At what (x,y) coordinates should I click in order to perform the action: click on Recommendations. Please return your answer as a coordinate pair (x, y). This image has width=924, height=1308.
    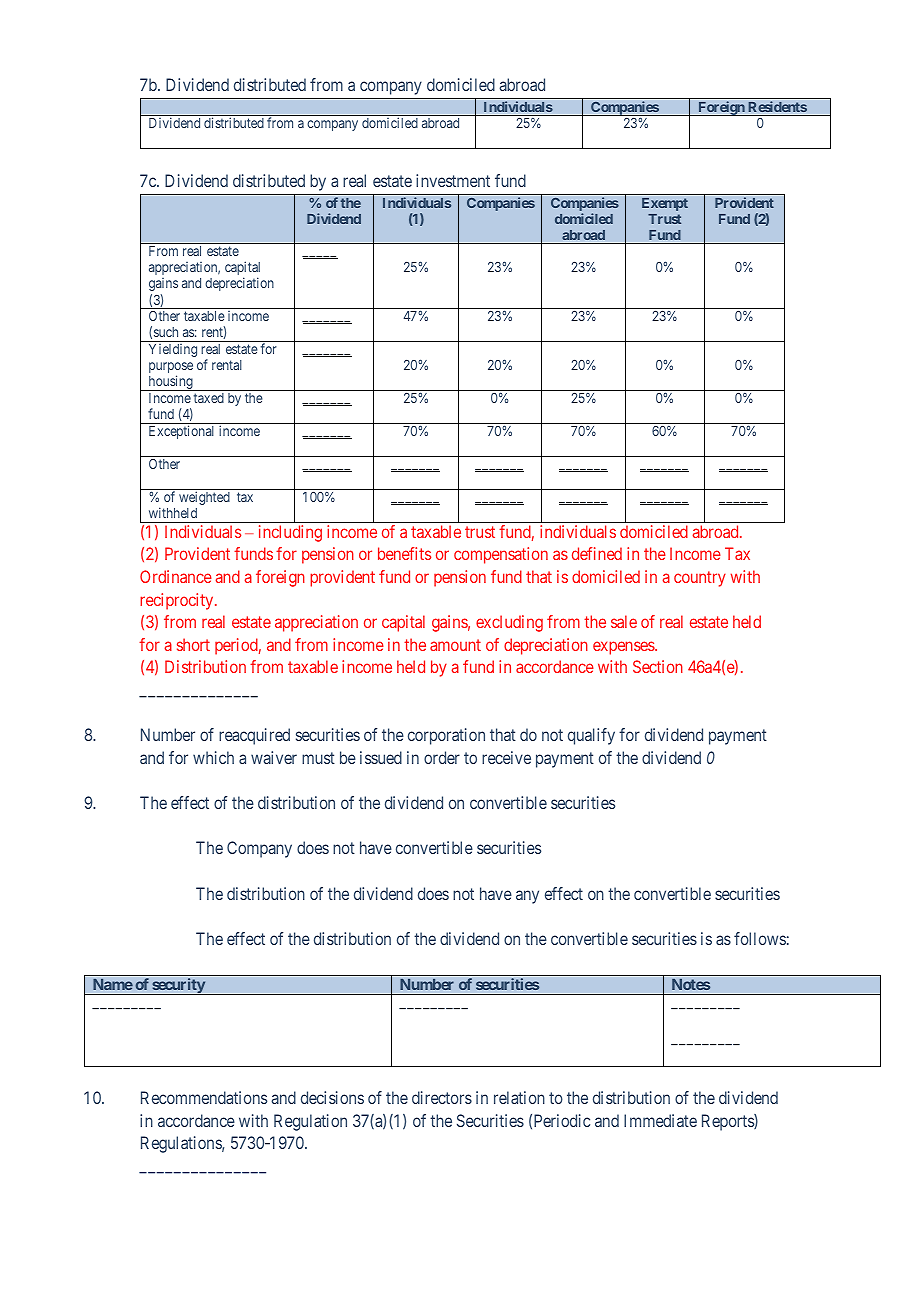
    Looking at the image, I should click on (204, 1097).
